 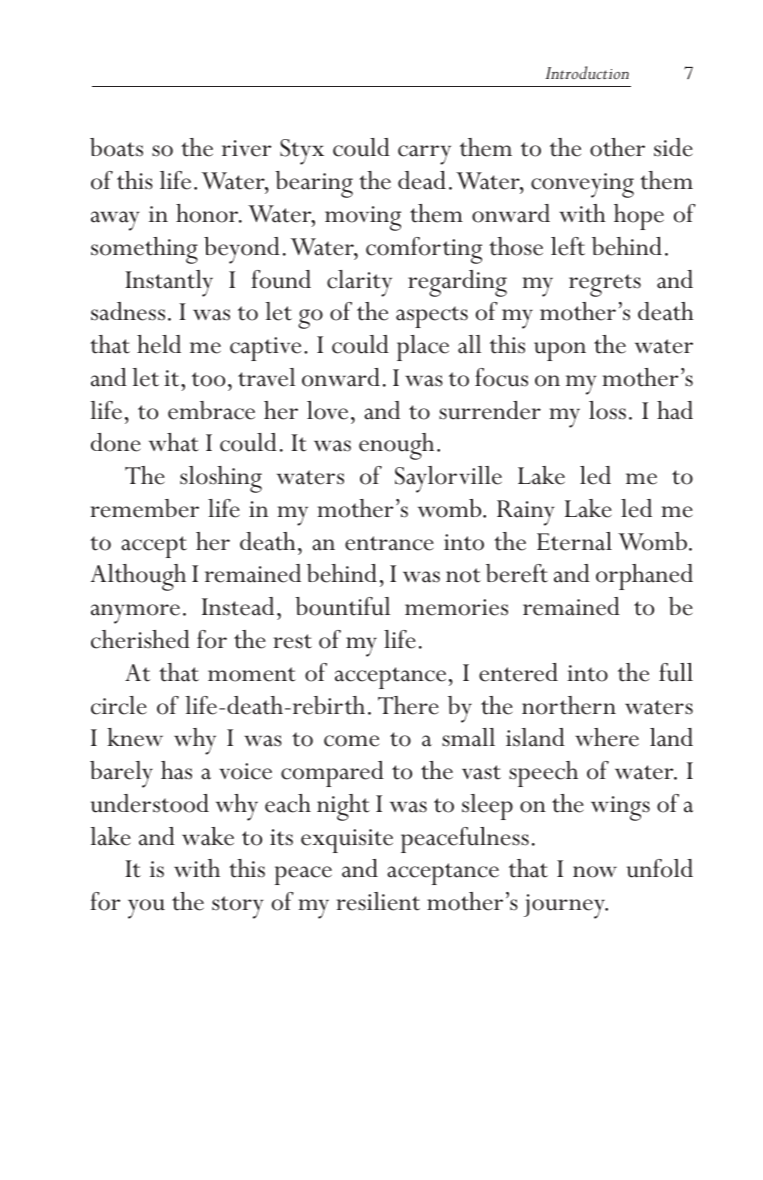 What do you see at coordinates (238, 907) in the document?
I see `story` at bounding box center [238, 907].
